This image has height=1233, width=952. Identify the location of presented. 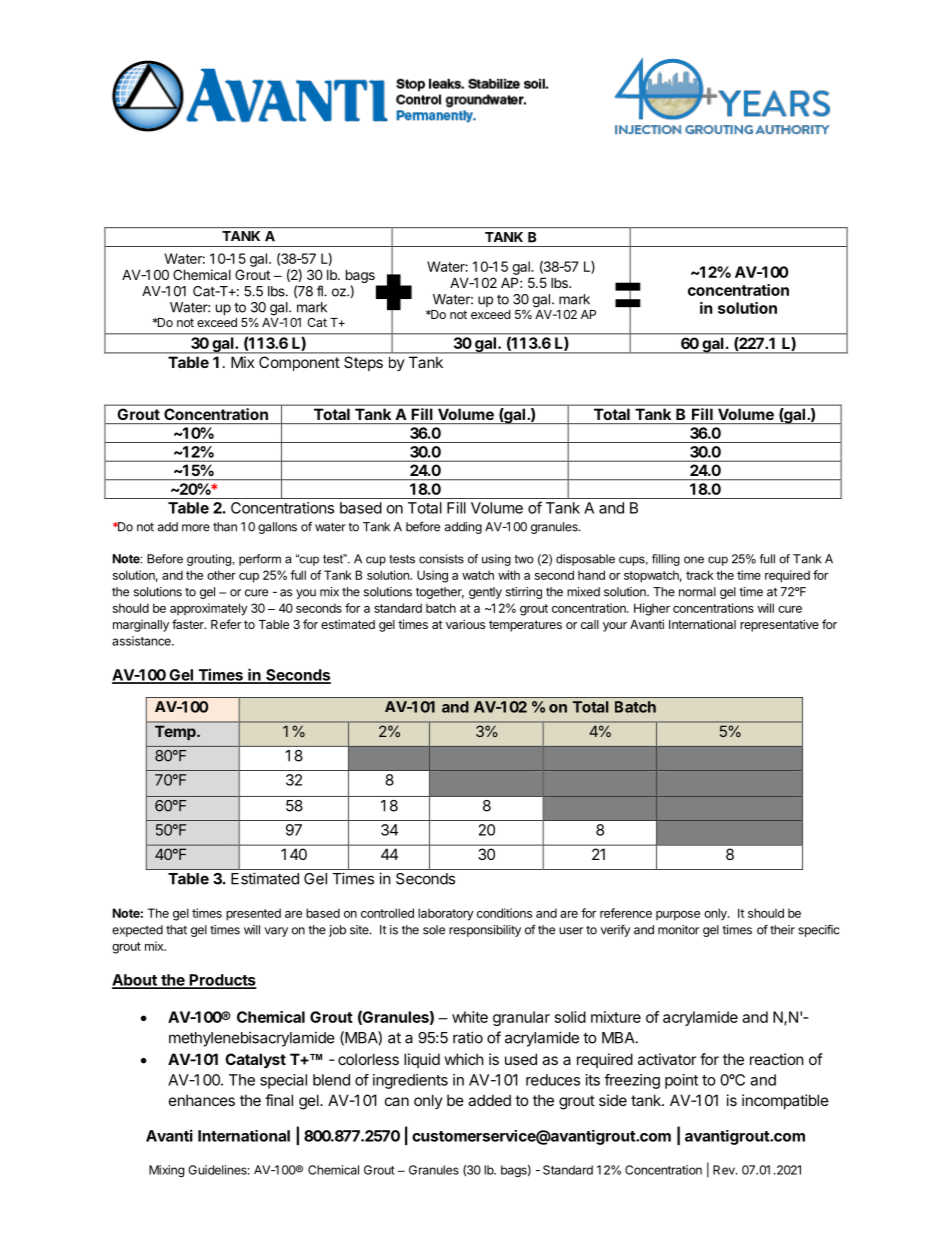
(253, 914).
